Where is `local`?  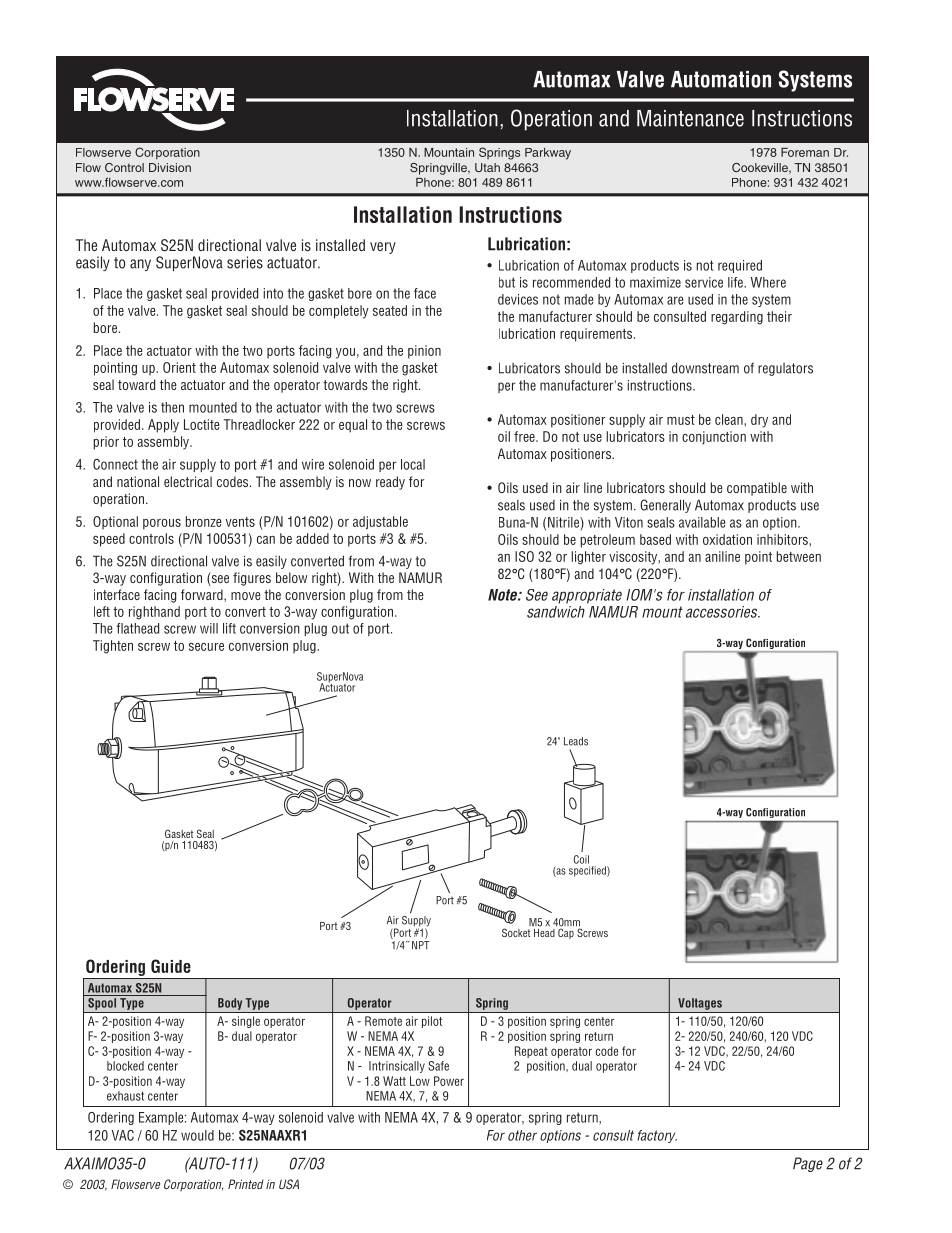 local is located at coordinates (413, 464).
